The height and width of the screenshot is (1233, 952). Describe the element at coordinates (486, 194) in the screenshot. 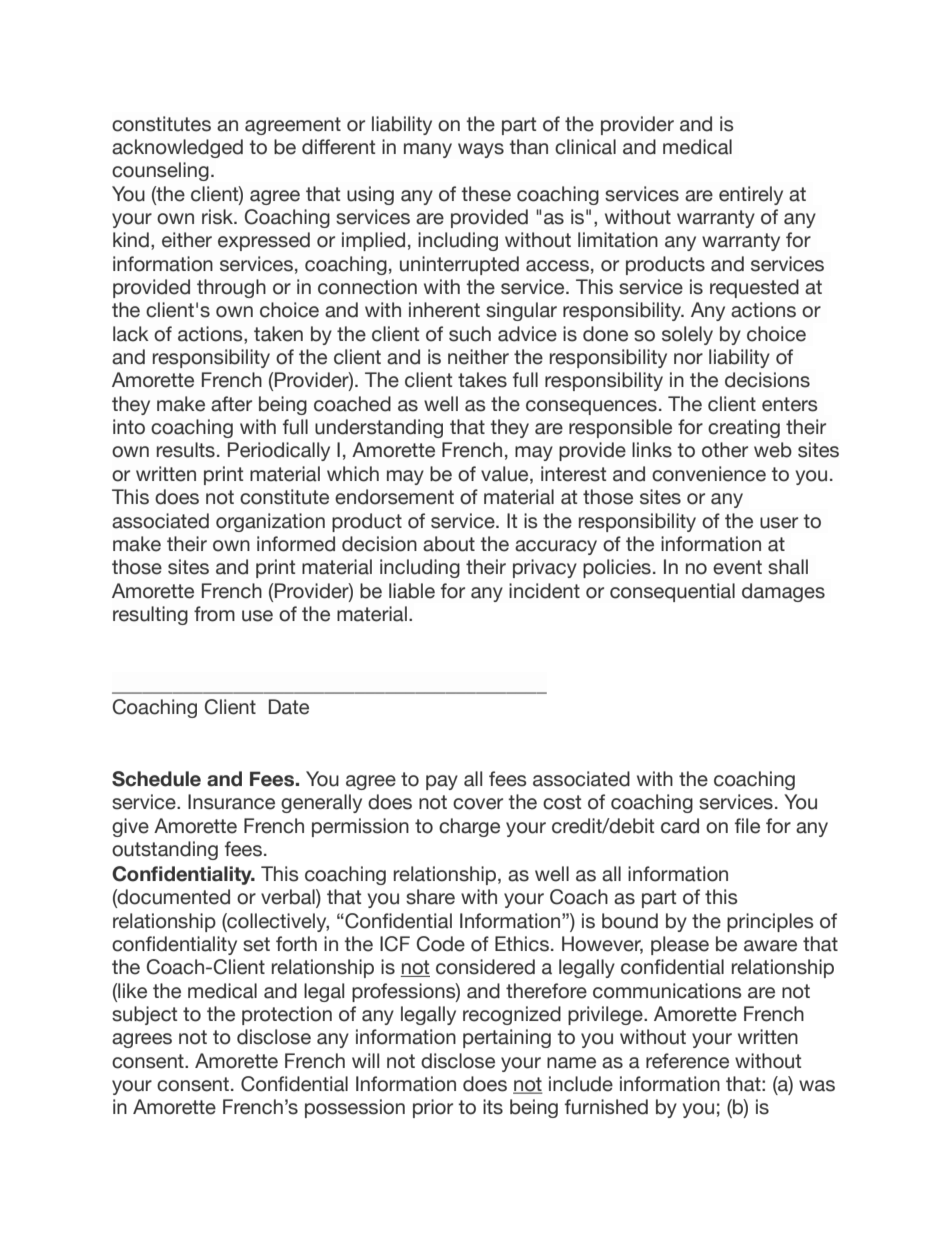

I see `these` at that location.
